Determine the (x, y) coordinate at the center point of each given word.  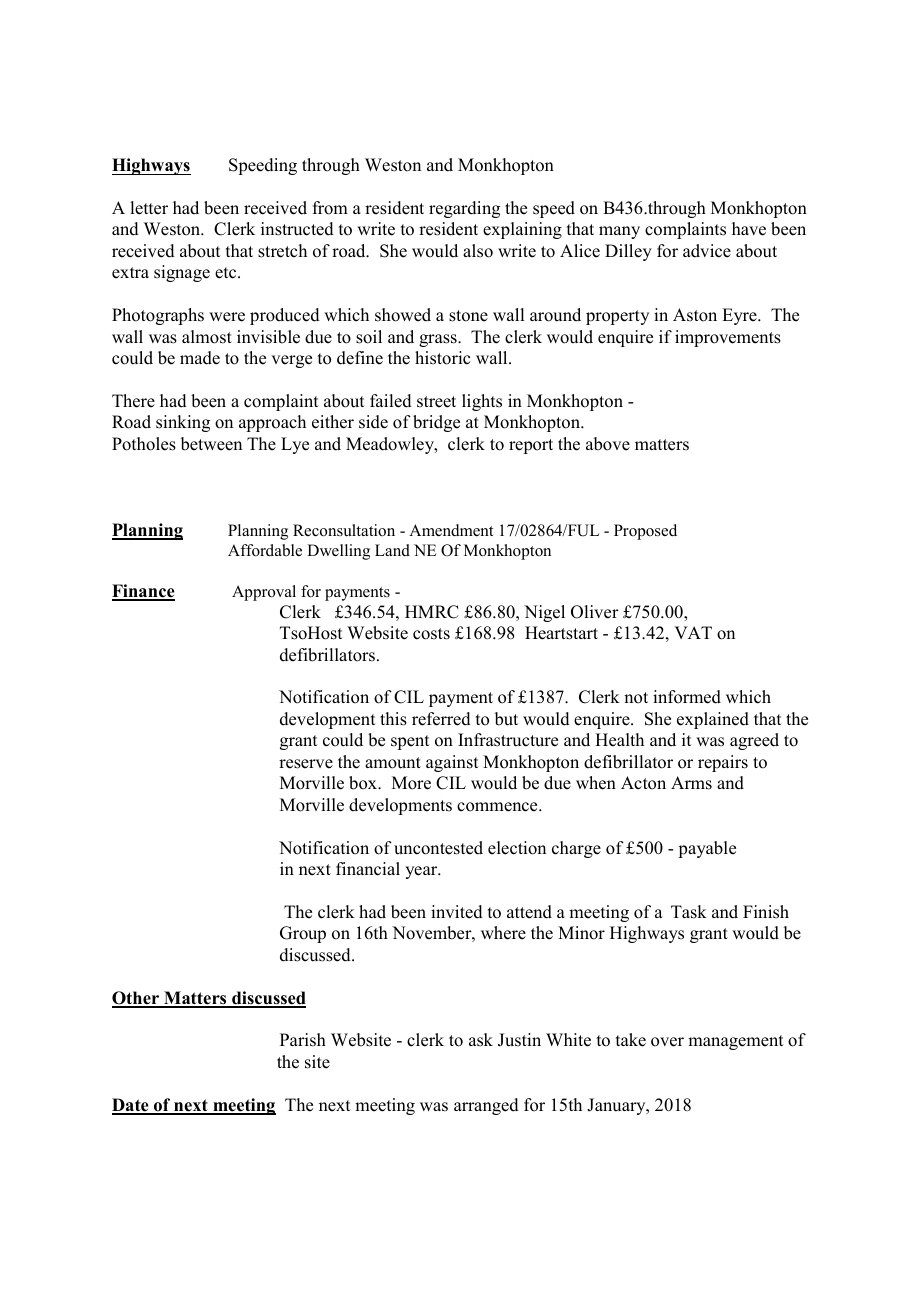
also (478, 251)
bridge (436, 423)
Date (131, 1106)
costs (431, 634)
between (211, 444)
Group (303, 934)
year (422, 872)
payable (707, 849)
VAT (693, 632)
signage (182, 273)
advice (707, 251)
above (608, 444)
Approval (264, 593)
